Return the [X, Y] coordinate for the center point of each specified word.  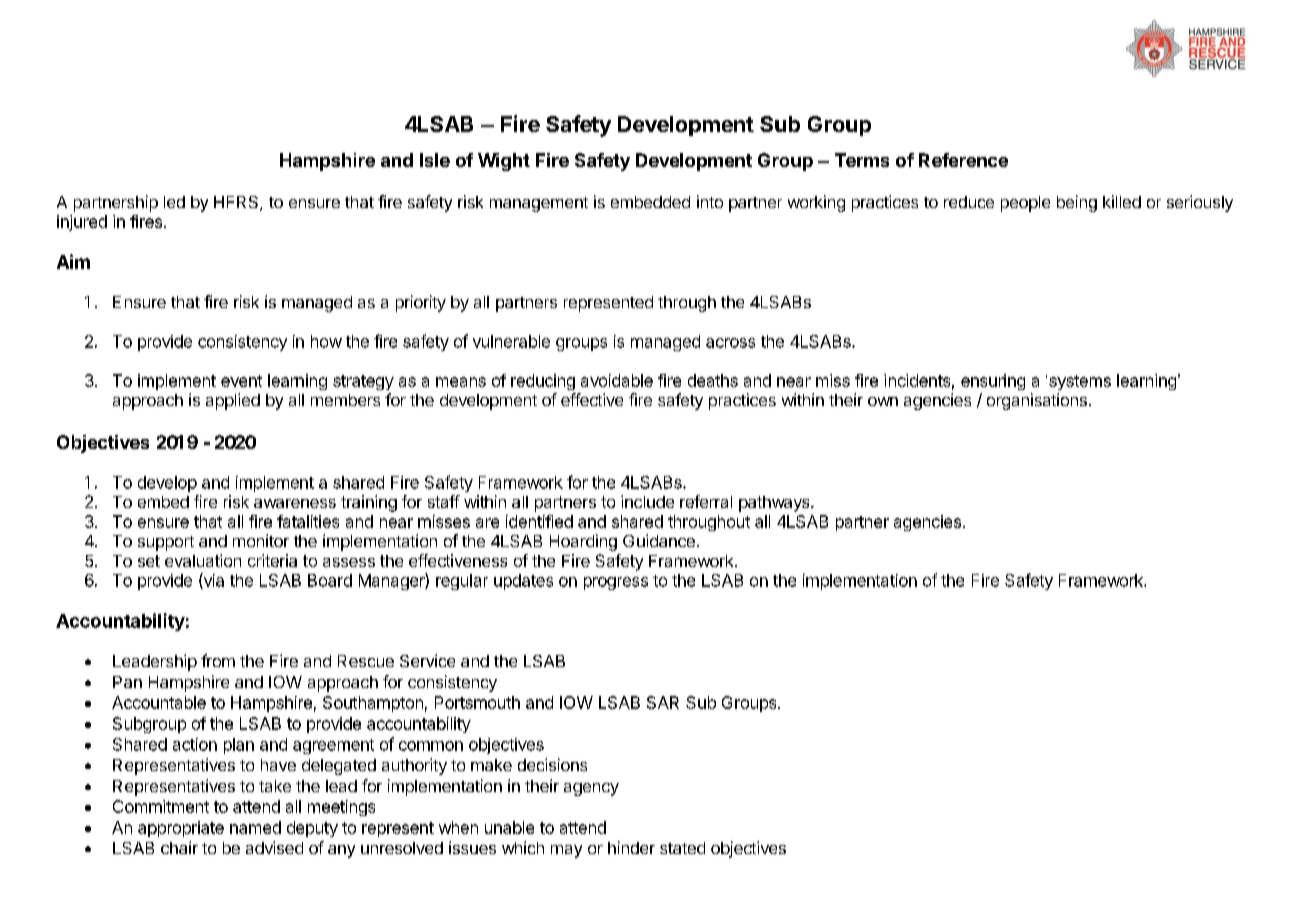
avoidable [617, 380]
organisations [1037, 401]
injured [82, 223]
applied [233, 401]
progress [616, 583]
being [1077, 203]
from [218, 660]
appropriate [181, 829]
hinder [631, 847]
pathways [775, 504]
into [710, 201]
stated [682, 848]
